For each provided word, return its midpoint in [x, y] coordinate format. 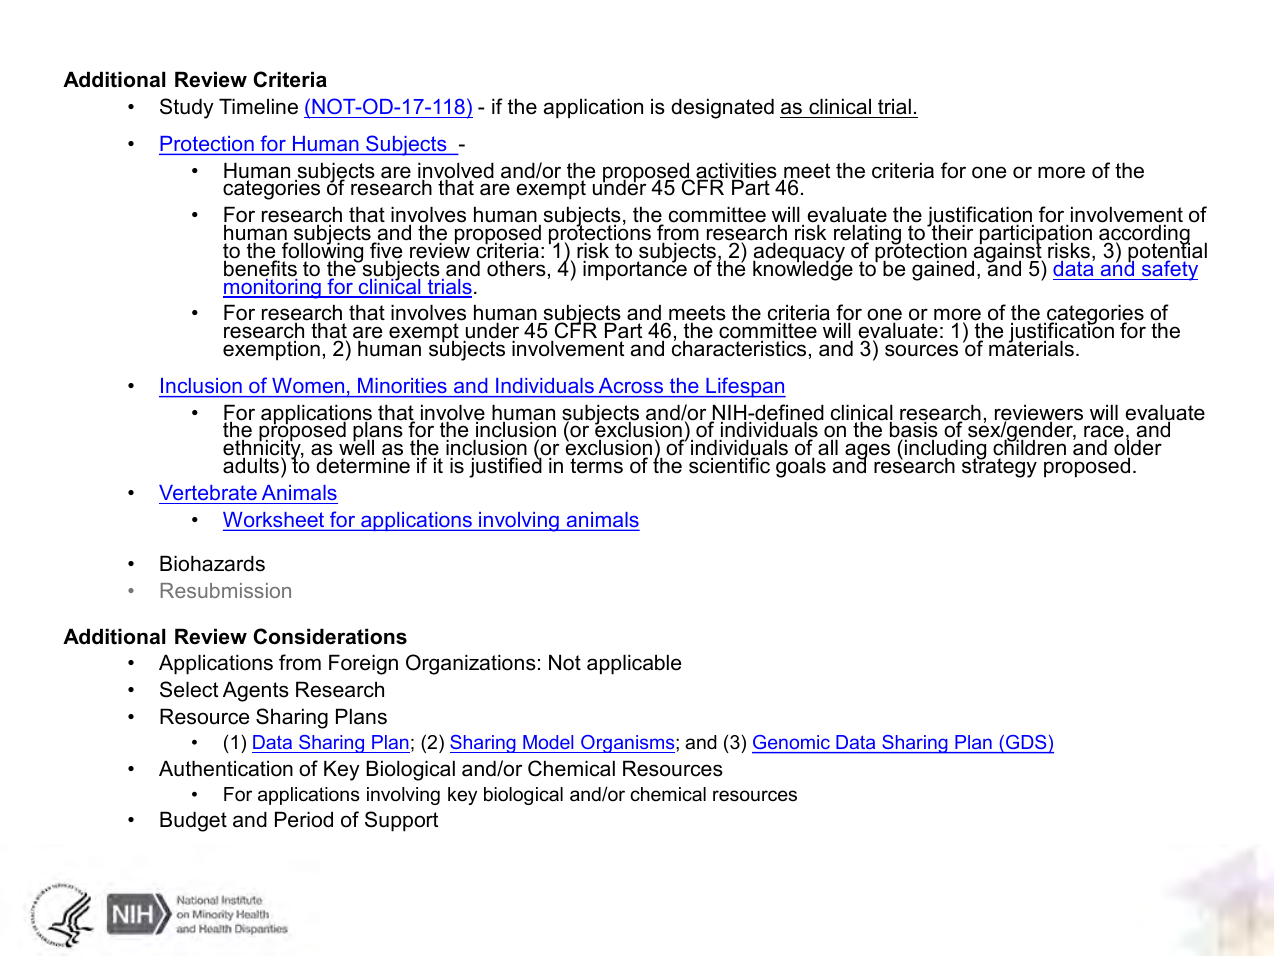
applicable [634, 664]
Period [304, 819]
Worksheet [275, 521]
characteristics [739, 348]
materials [1031, 348]
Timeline [258, 106]
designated [722, 108]
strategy [999, 467]
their [951, 233]
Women [308, 385]
